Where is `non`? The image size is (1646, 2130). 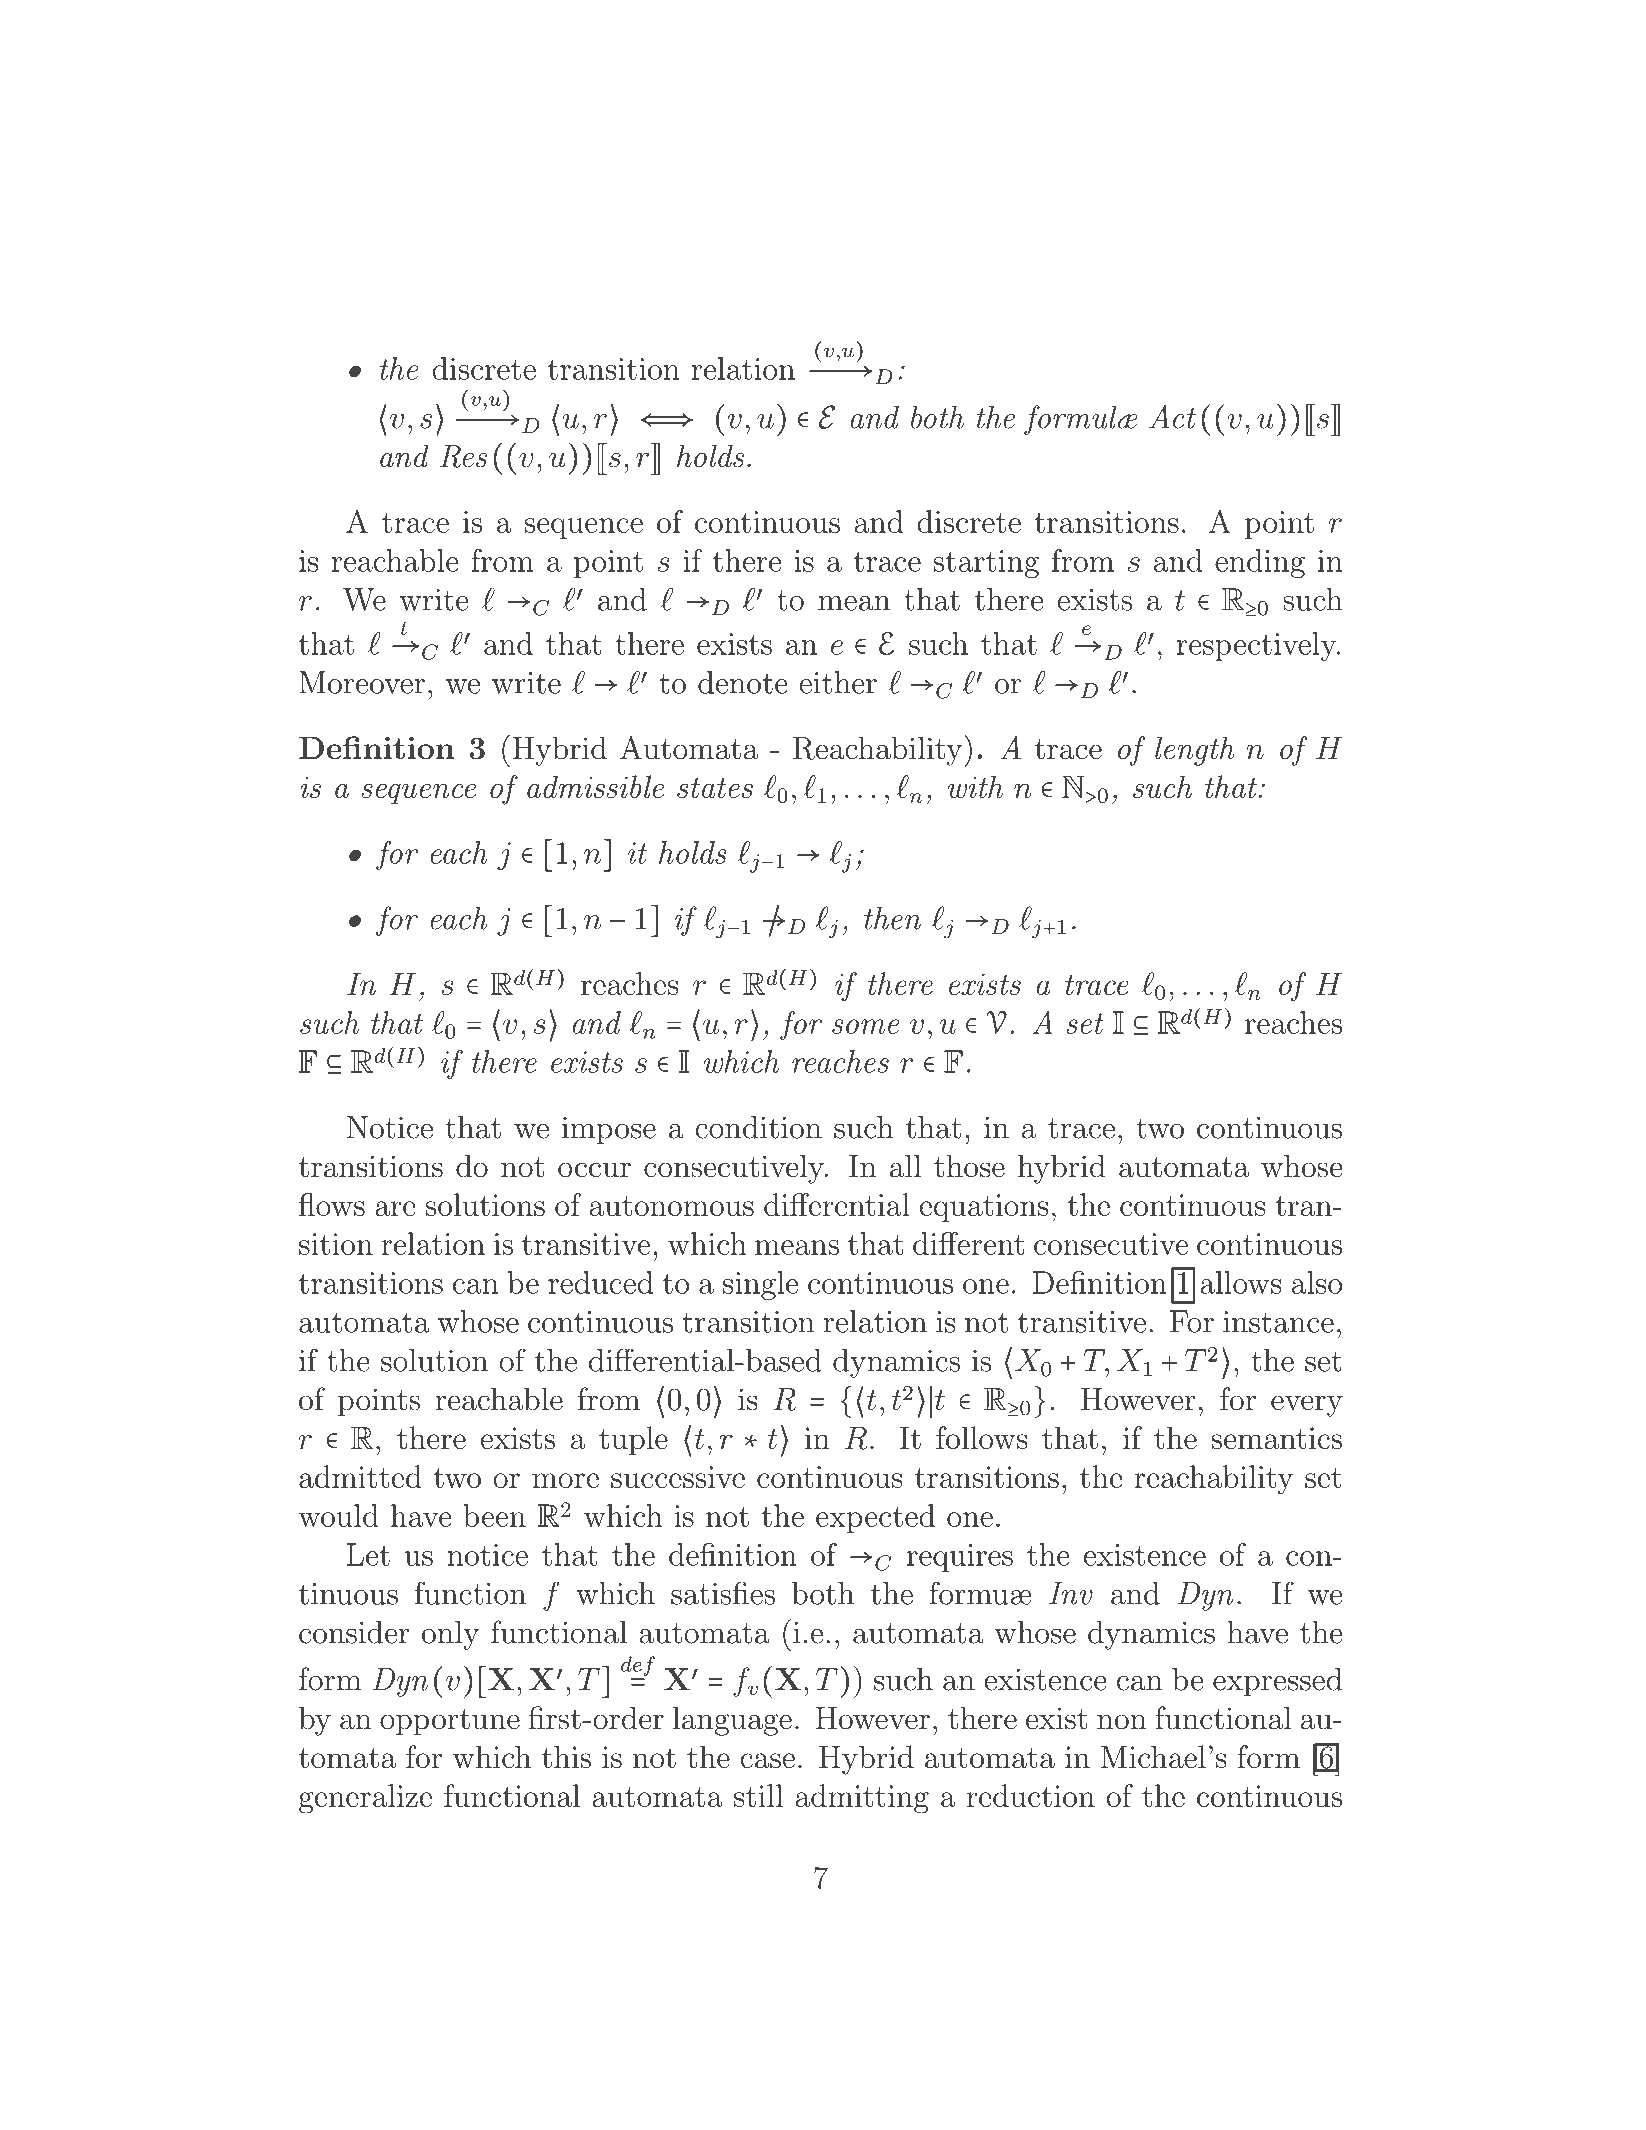 non is located at coordinates (1122, 1722).
